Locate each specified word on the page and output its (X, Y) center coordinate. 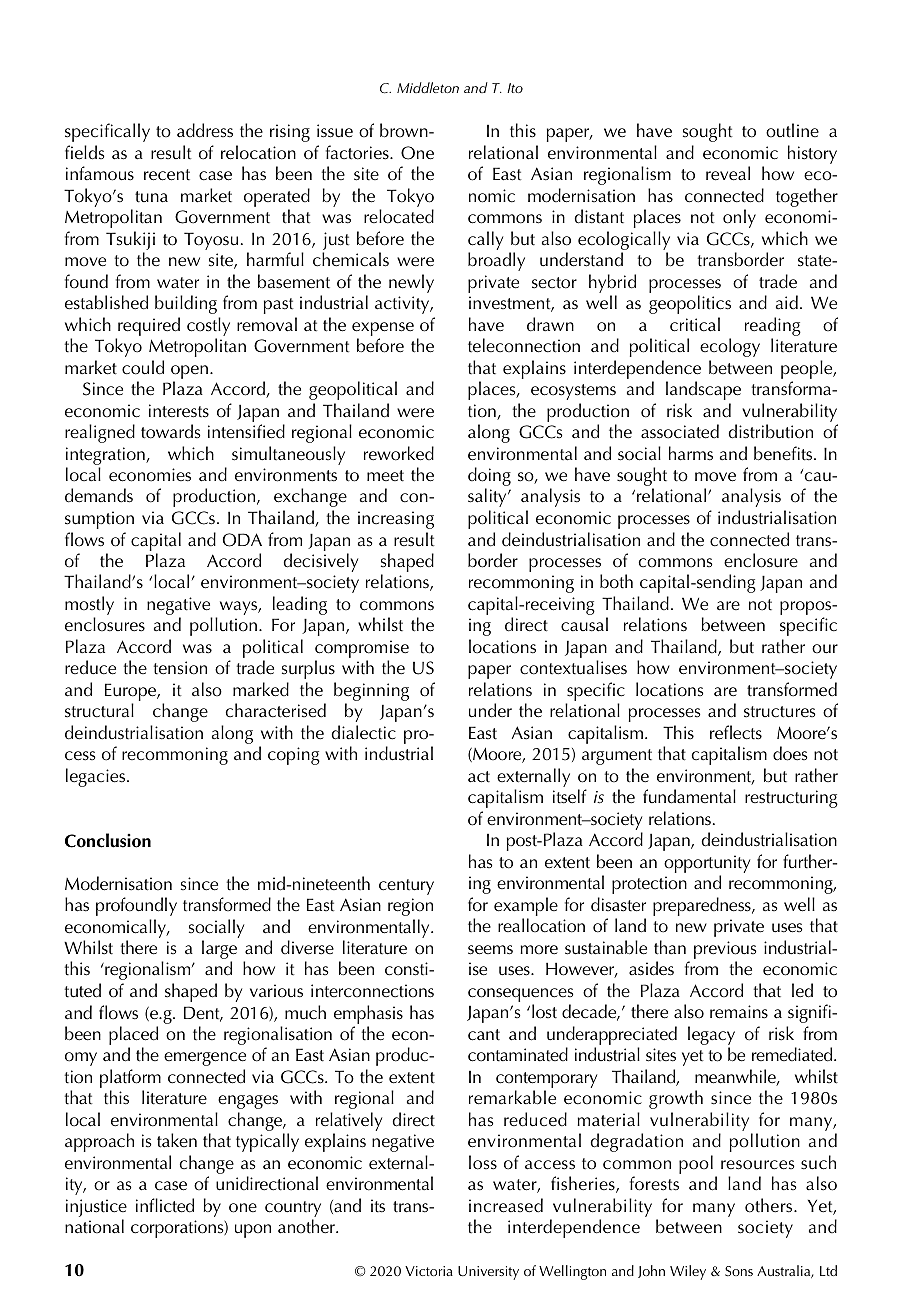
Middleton (428, 87)
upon (253, 1231)
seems (490, 950)
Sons (739, 1271)
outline (792, 130)
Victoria (429, 1271)
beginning (371, 693)
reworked (399, 453)
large (219, 951)
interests (179, 411)
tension (180, 668)
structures (780, 712)
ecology (730, 347)
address (205, 130)
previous (725, 951)
